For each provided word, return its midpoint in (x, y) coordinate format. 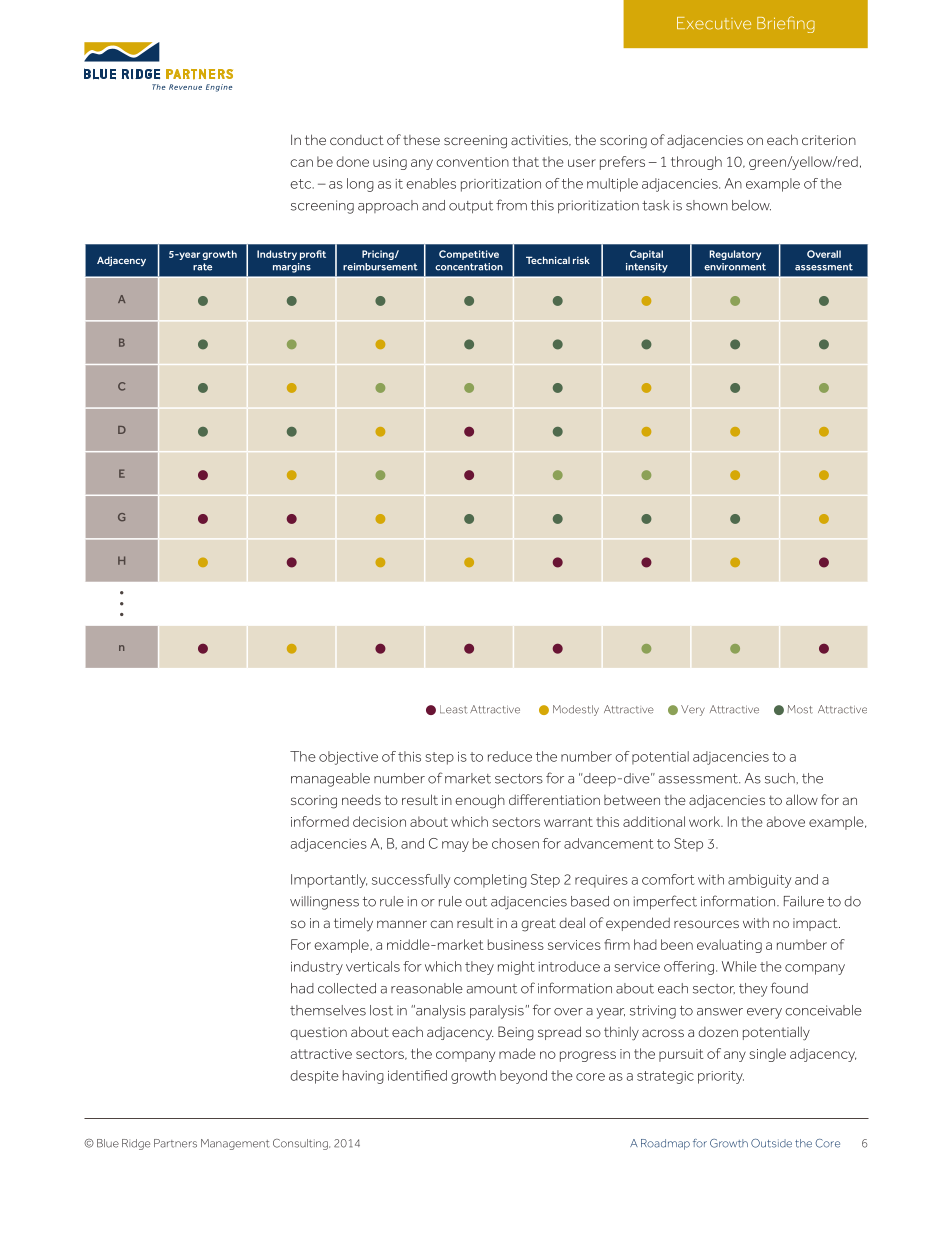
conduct (357, 140)
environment (735, 267)
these (421, 140)
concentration (469, 267)
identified (417, 1075)
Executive (714, 23)
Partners (175, 1143)
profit (313, 255)
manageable (330, 780)
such (781, 778)
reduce (510, 756)
